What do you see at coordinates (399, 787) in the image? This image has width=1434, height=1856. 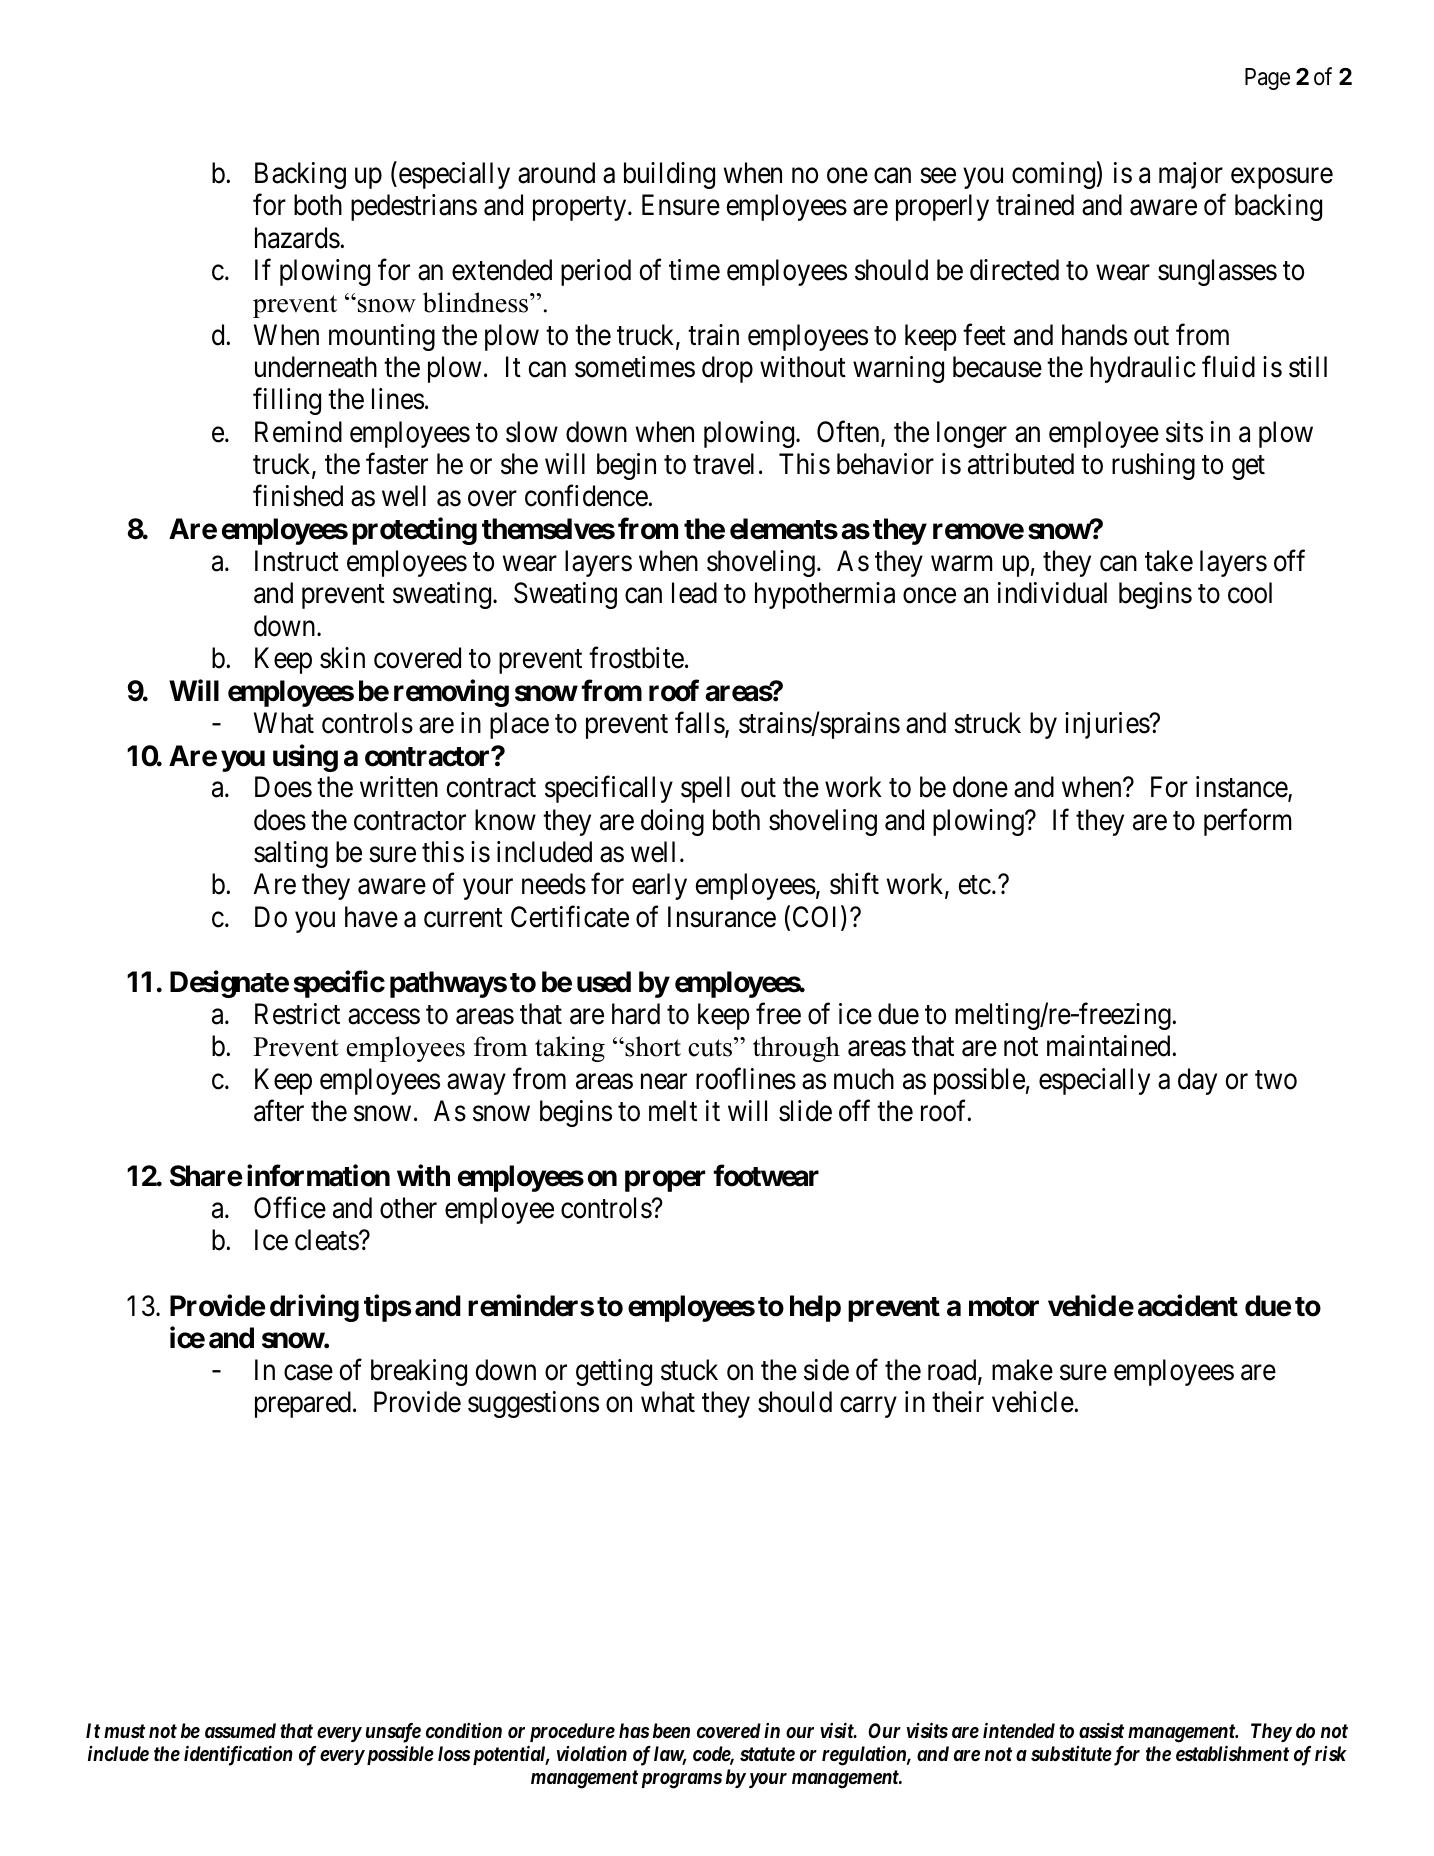 I see `written` at bounding box center [399, 787].
